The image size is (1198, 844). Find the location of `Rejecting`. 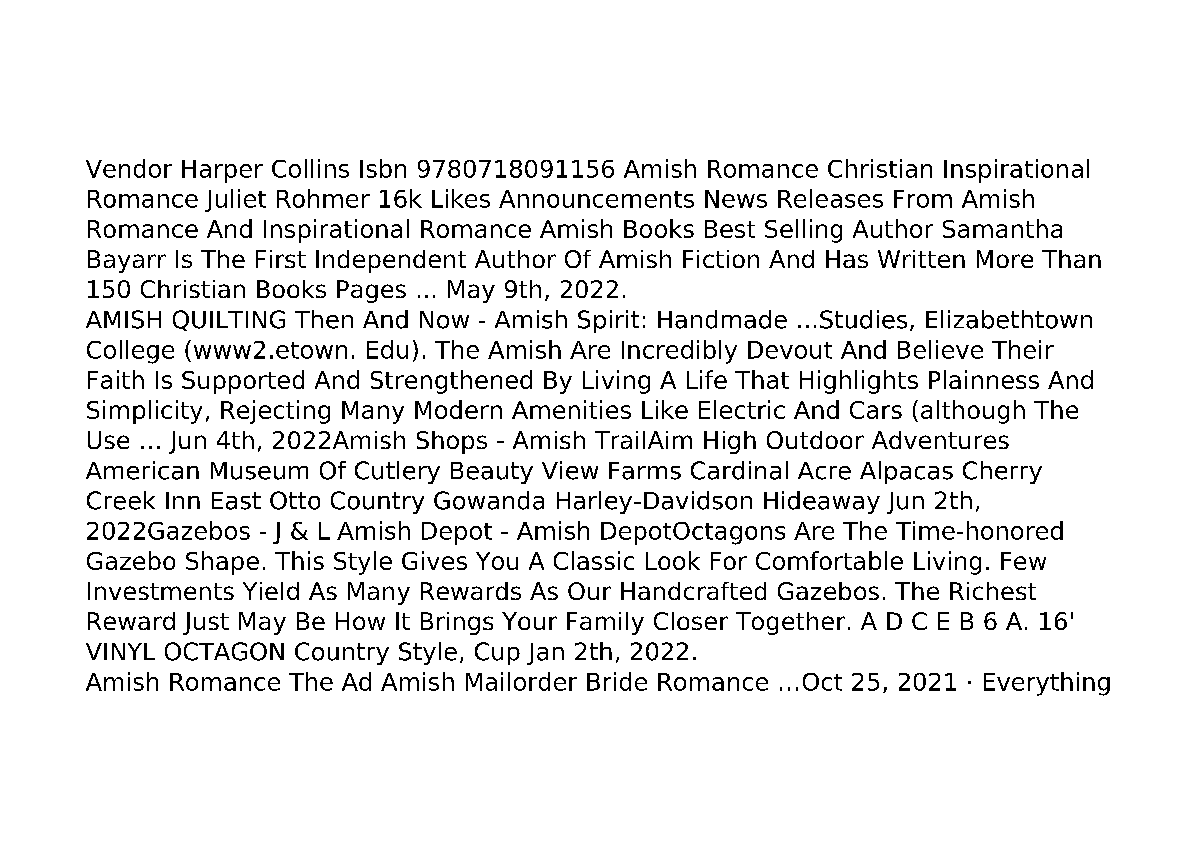

Rejecting is located at coordinates (275, 412).
